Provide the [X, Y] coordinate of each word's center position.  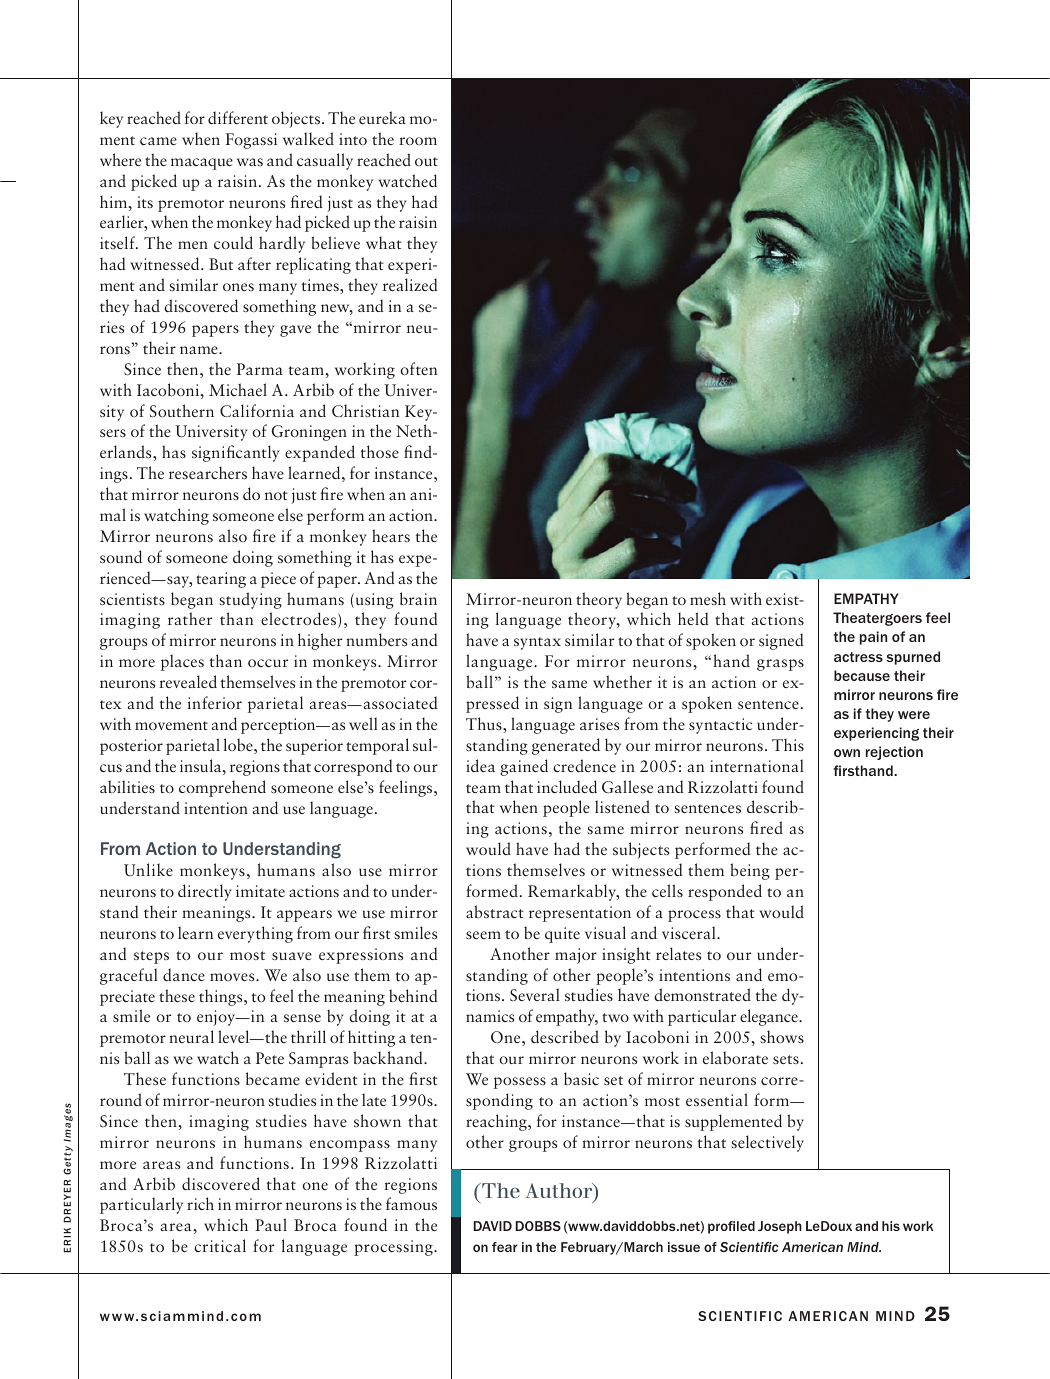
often [418, 368]
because [862, 675]
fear [504, 1247]
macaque [202, 164]
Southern [182, 410]
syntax [537, 643]
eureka [382, 117]
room [418, 141]
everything [255, 934]
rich [200, 1203]
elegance [770, 1017]
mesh [708, 598]
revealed [188, 681]
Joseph [780, 1227]
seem [483, 935]
